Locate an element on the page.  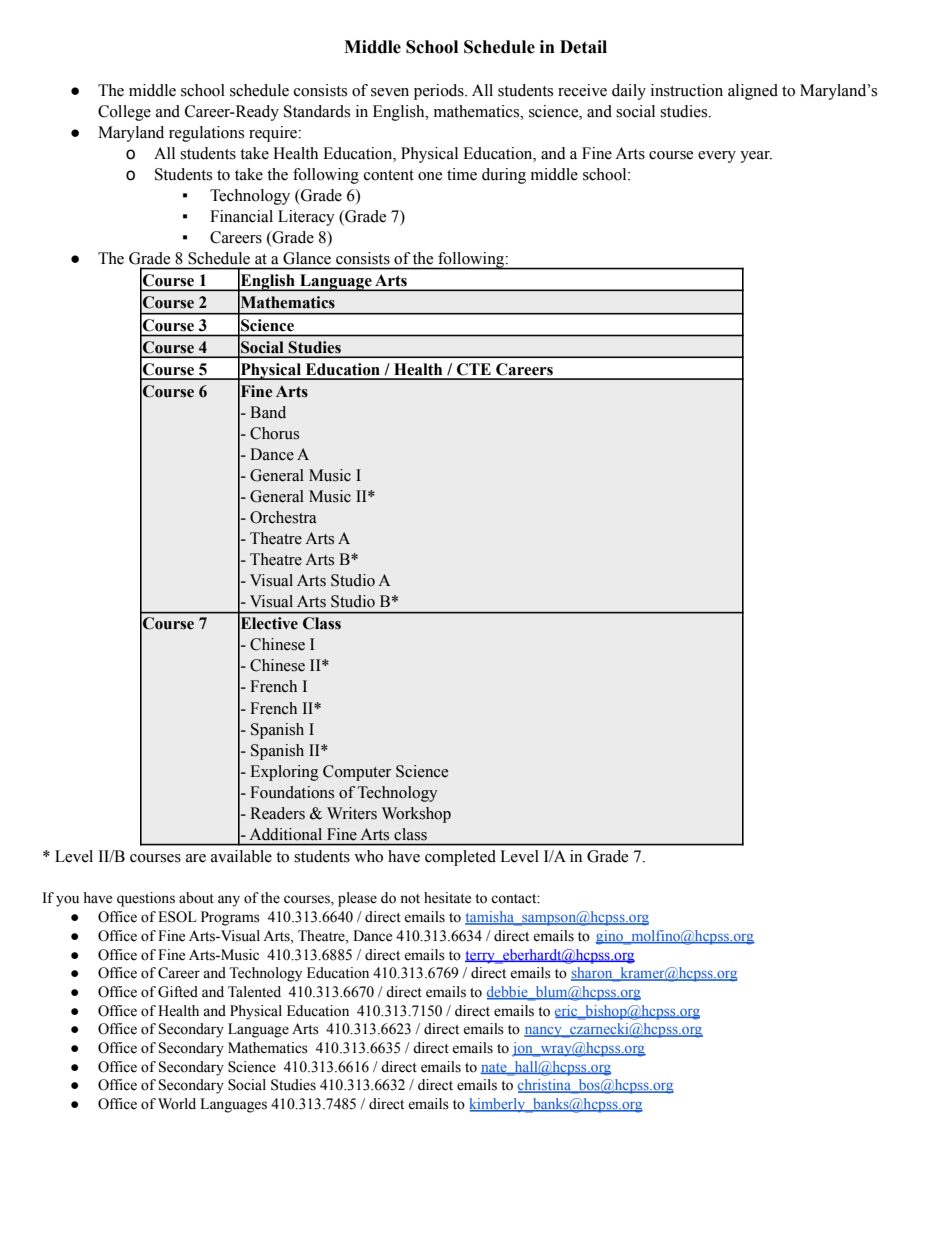
instruction is located at coordinates (687, 90).
